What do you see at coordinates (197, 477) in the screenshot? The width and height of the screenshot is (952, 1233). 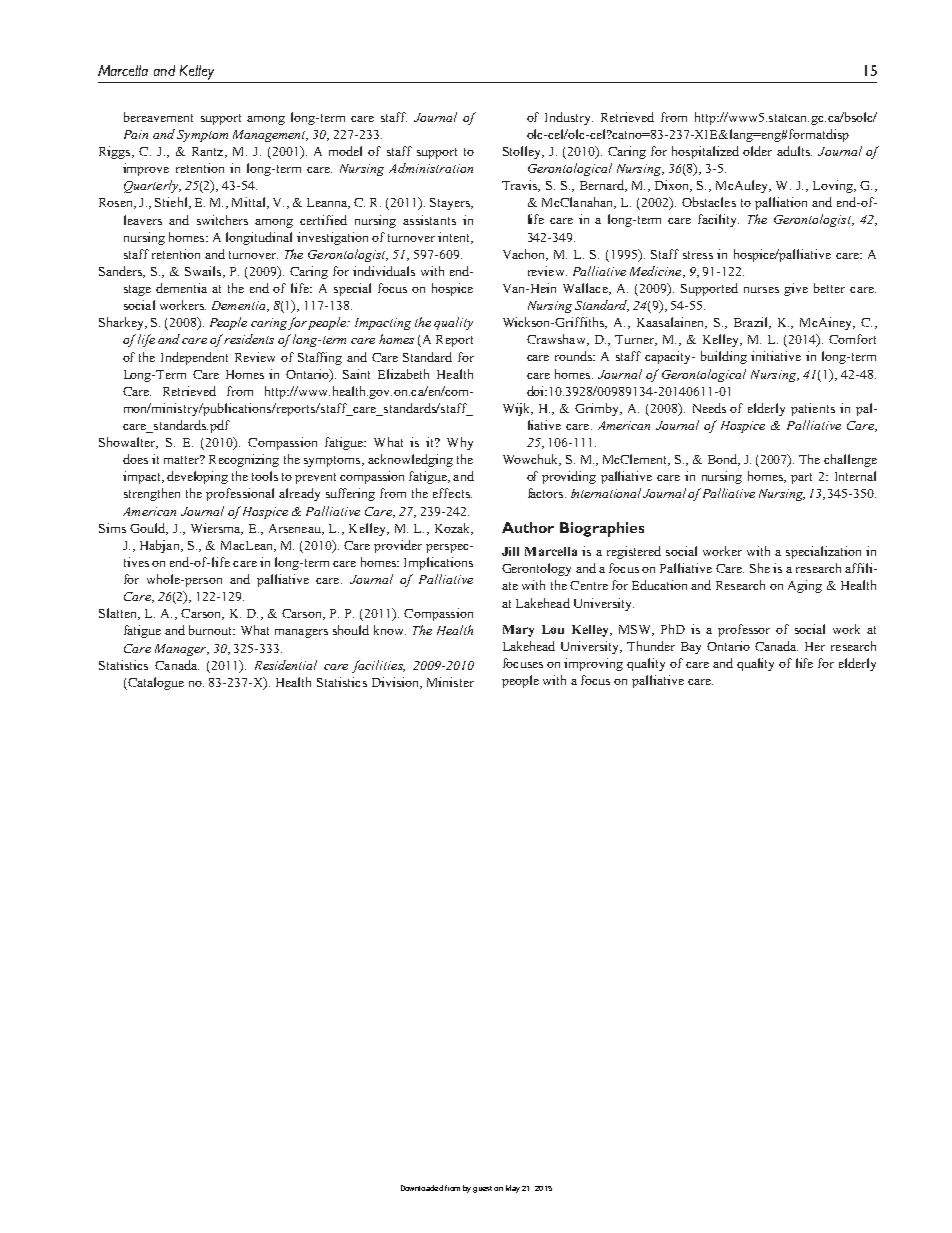 I see `developing` at bounding box center [197, 477].
